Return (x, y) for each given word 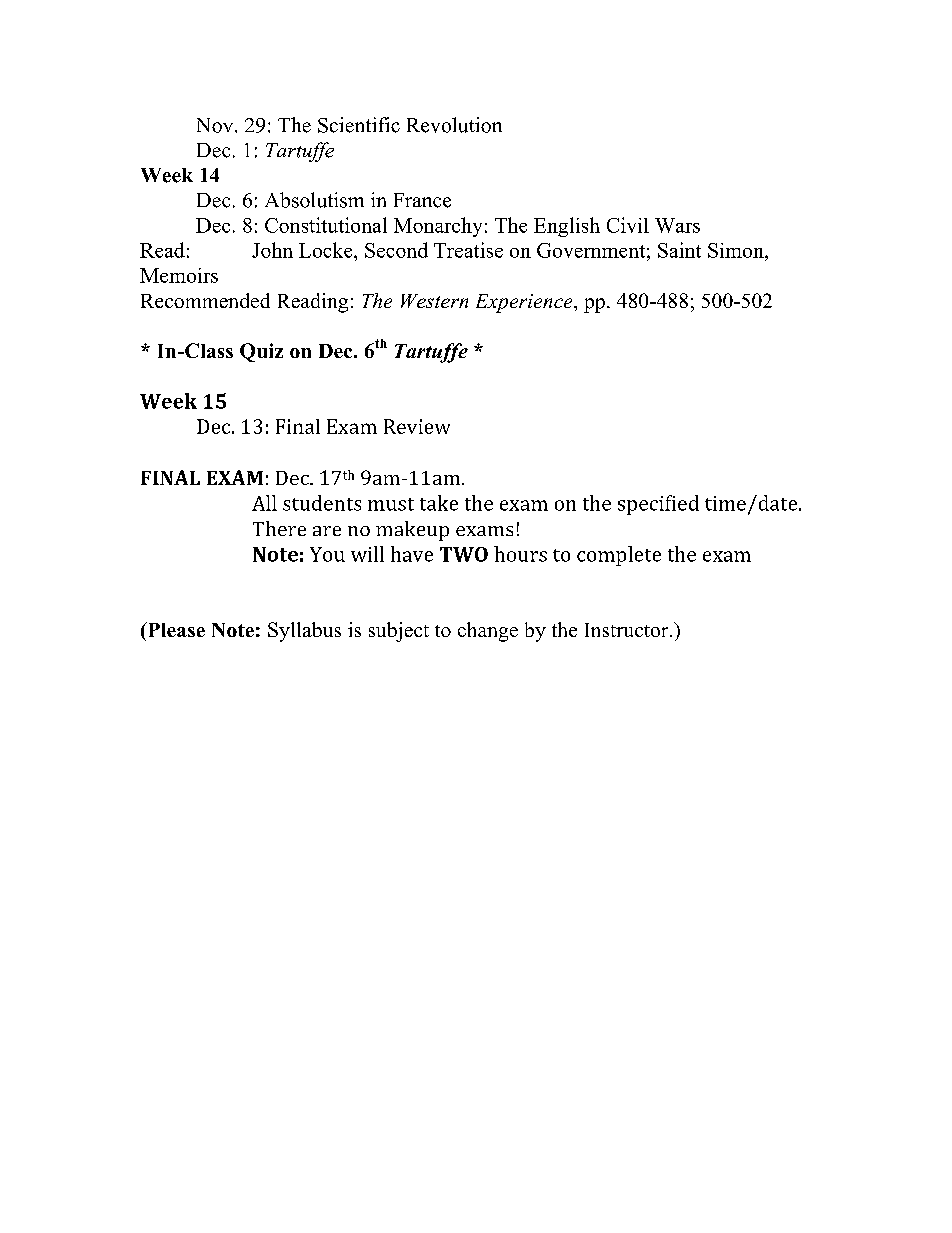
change (488, 632)
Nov (216, 125)
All (264, 503)
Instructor (628, 630)
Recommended (205, 300)
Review (417, 426)
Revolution (454, 125)
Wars (677, 225)
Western (434, 301)
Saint (679, 250)
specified (658, 505)
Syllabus (304, 632)
